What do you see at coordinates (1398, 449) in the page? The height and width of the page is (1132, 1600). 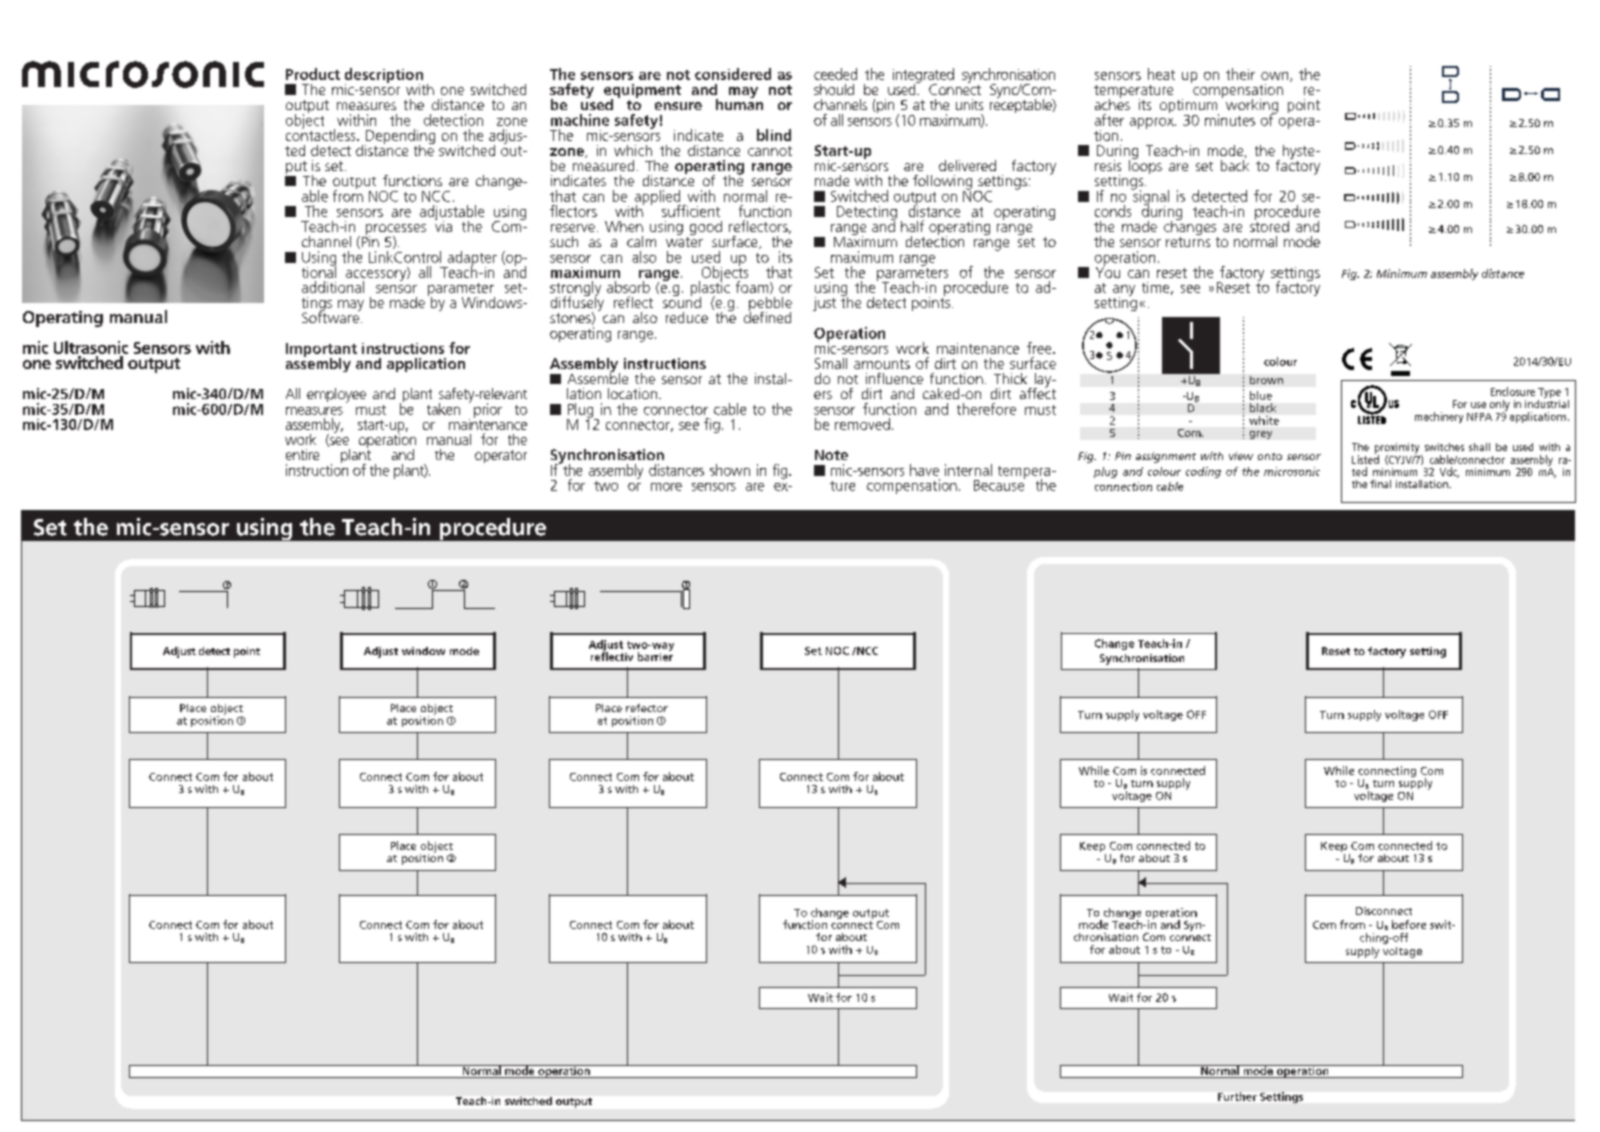 I see `proximity` at bounding box center [1398, 449].
